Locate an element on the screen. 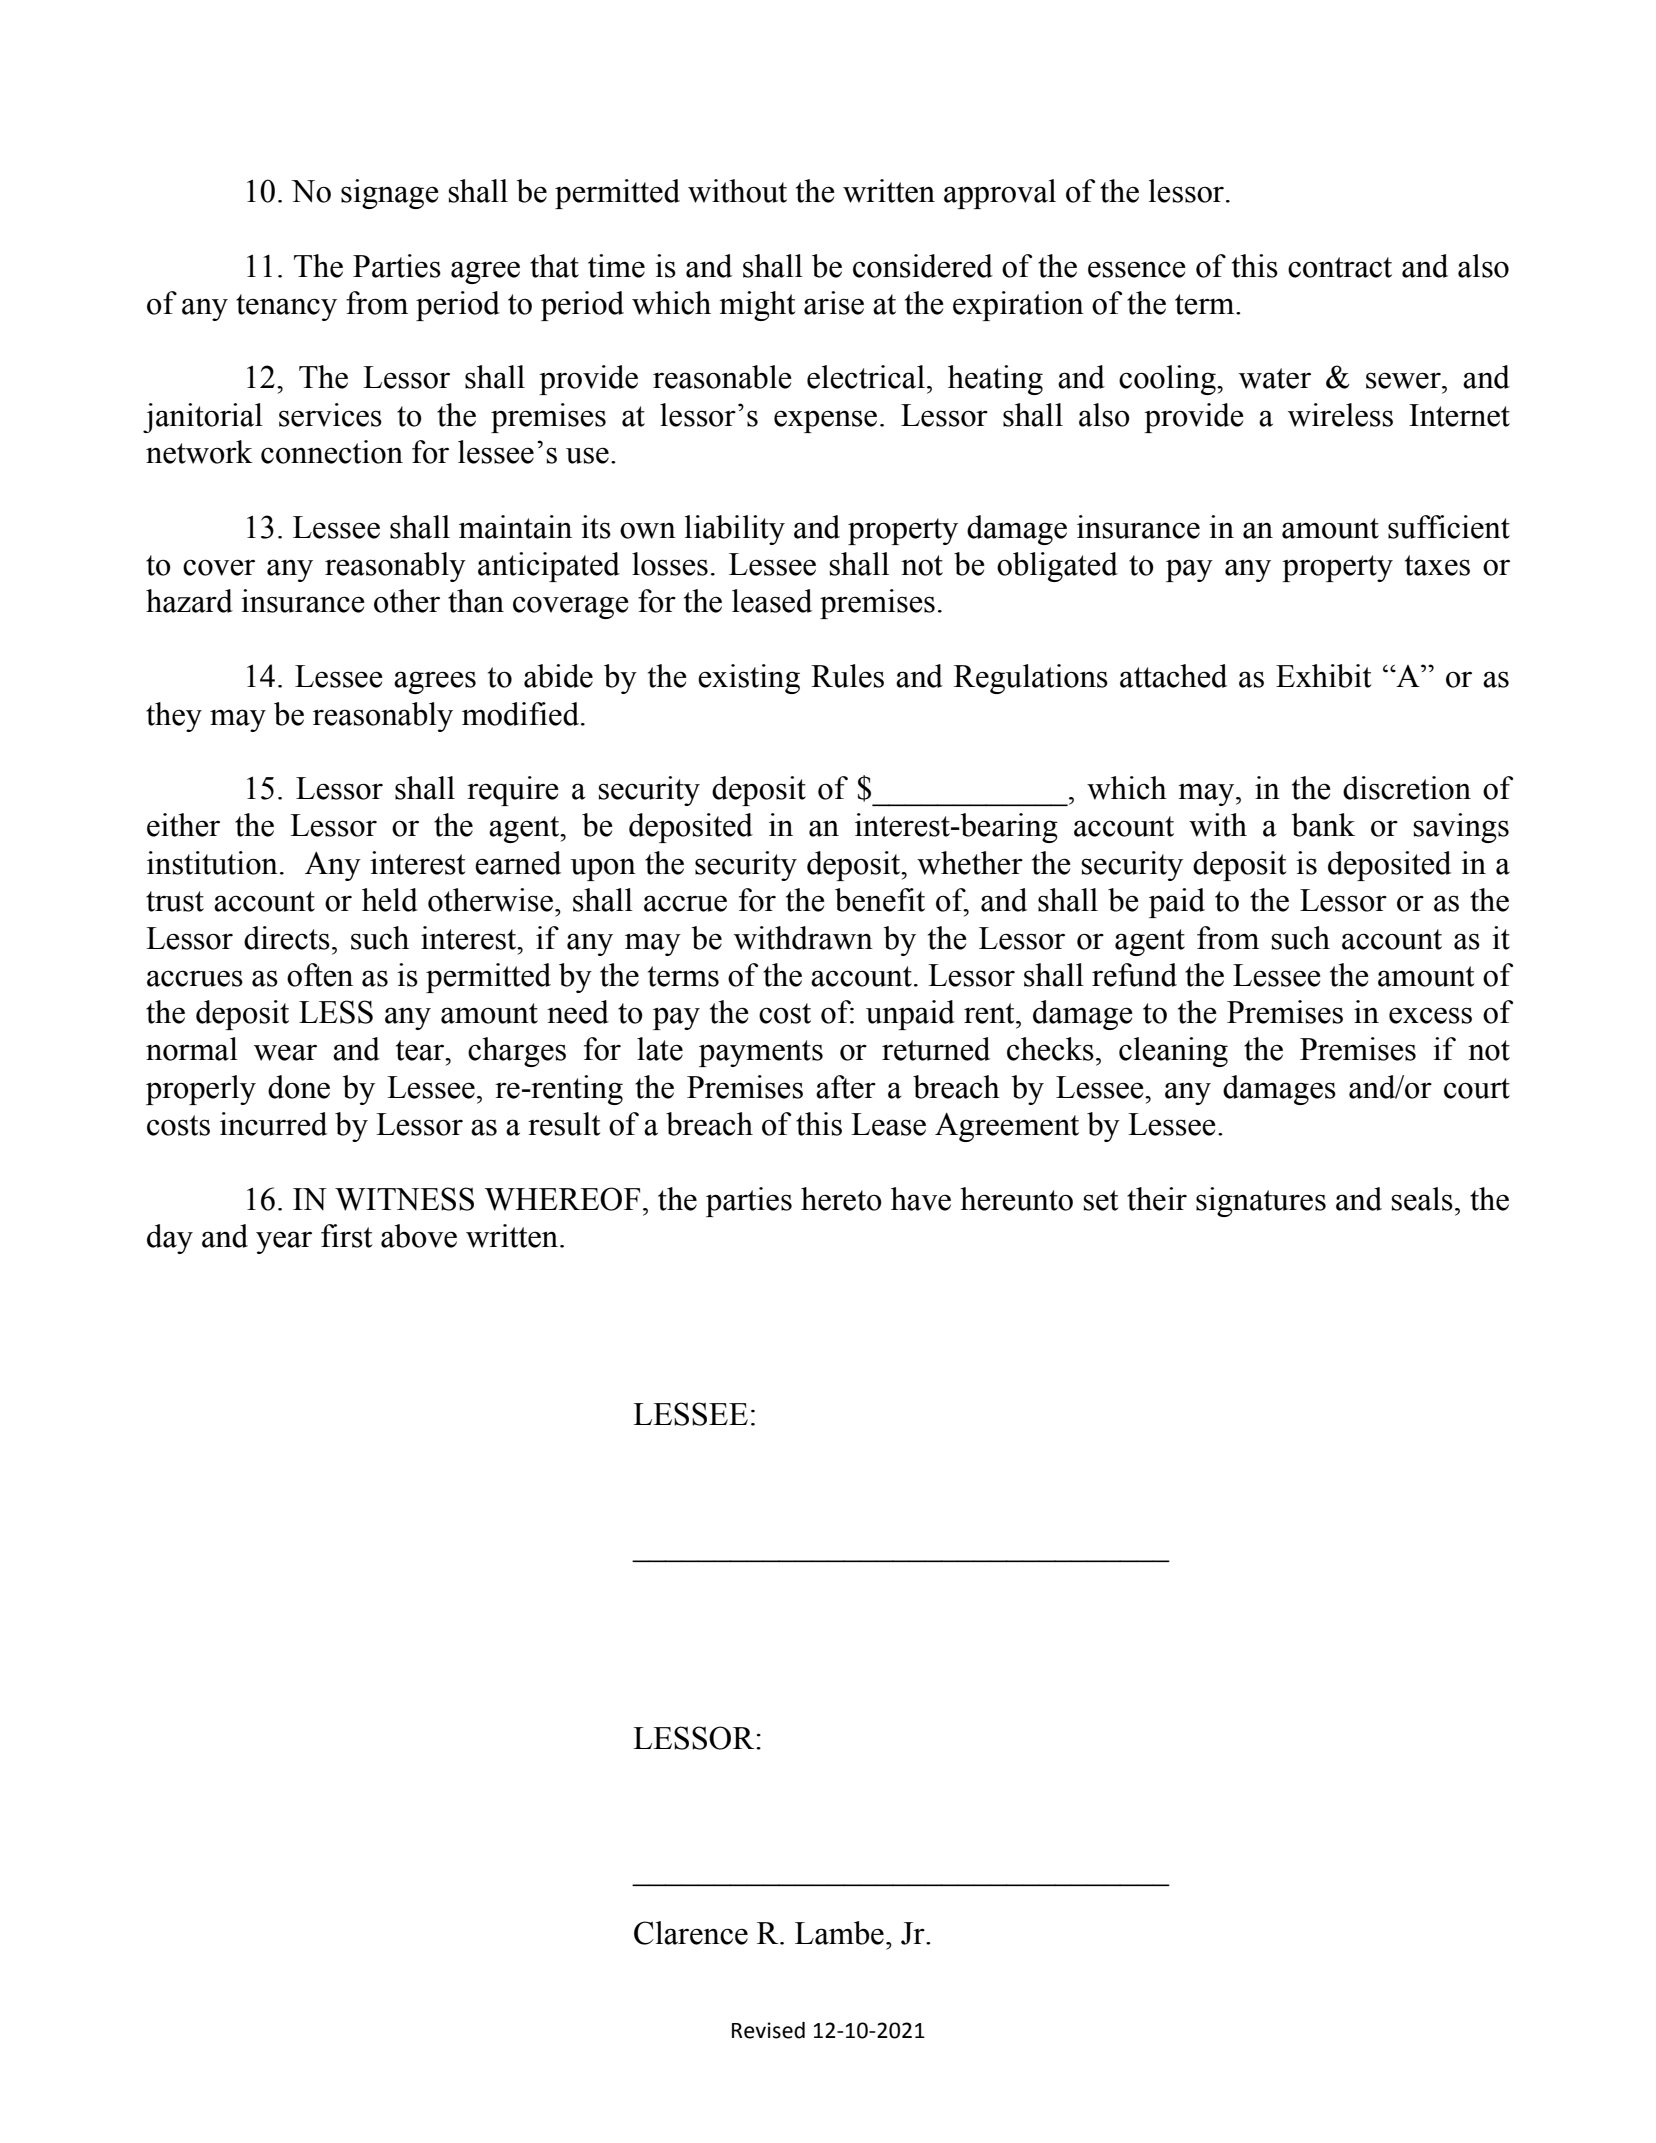 This screenshot has width=1656, height=2143. Rules is located at coordinates (847, 676).
